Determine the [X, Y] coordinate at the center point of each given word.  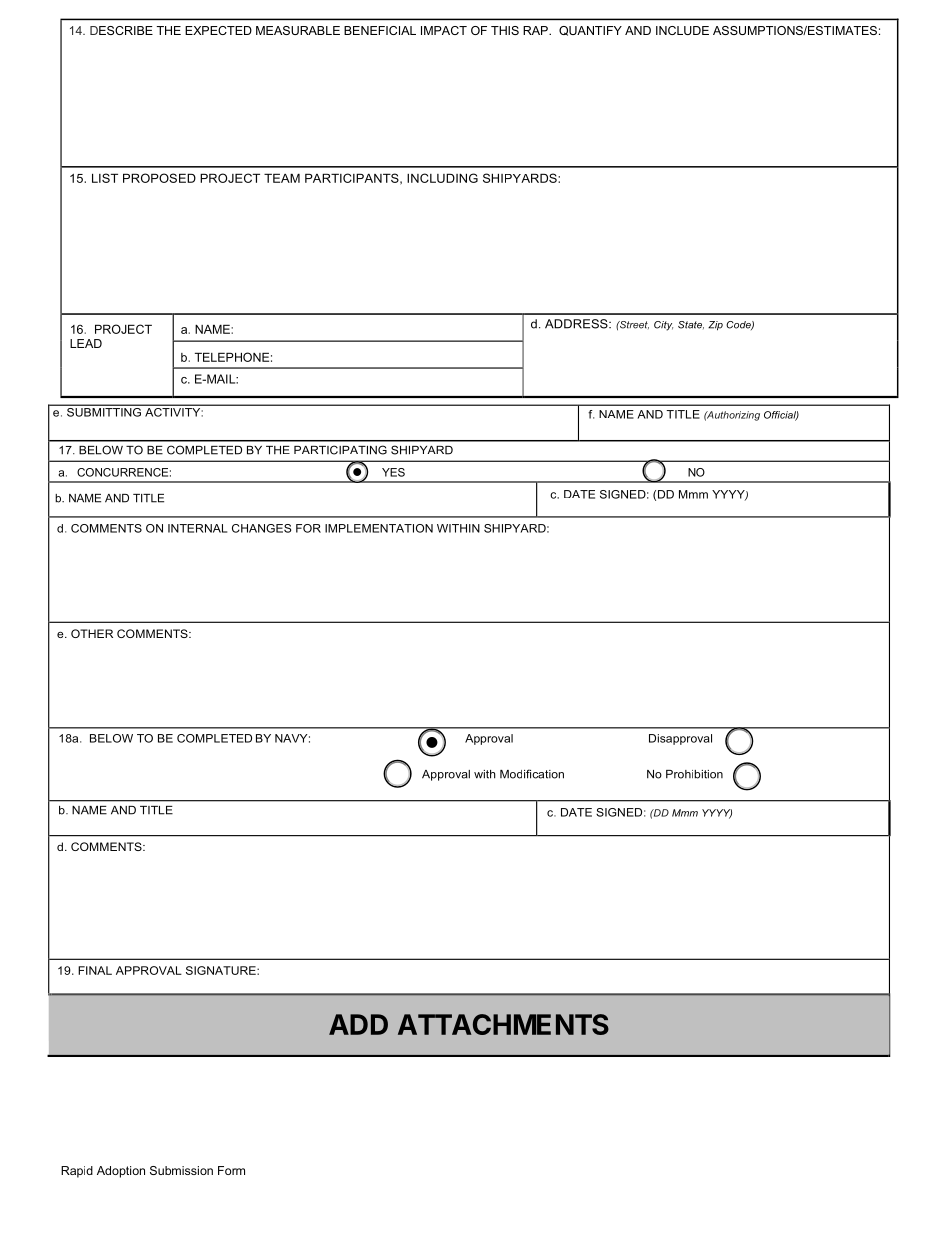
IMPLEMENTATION [379, 528]
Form [231, 1170]
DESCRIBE [121, 30]
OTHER [92, 633]
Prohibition [694, 774]
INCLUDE [682, 30]
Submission [181, 1170]
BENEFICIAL [380, 30]
